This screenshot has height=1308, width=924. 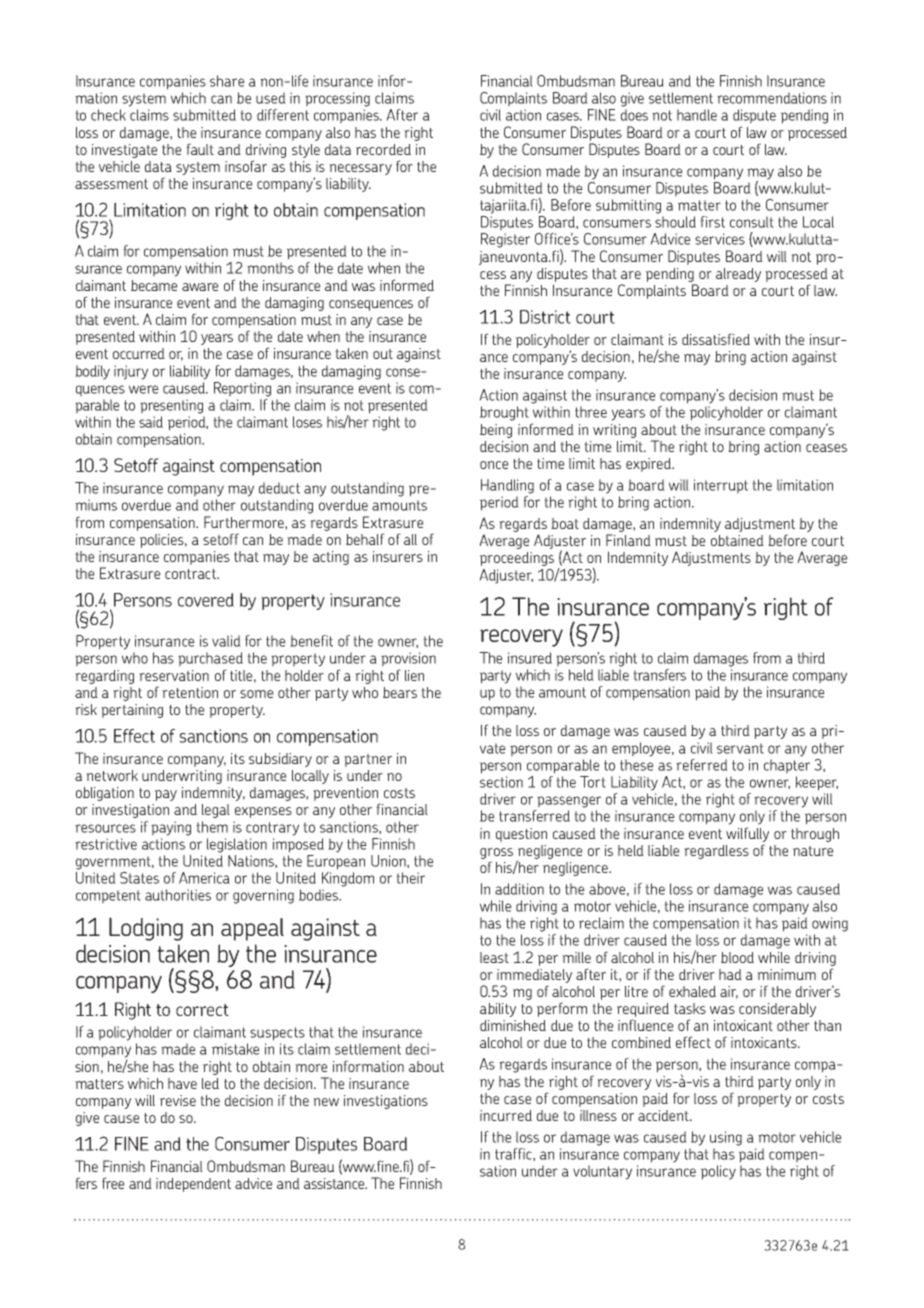 I want to click on fault, so click(x=200, y=149).
